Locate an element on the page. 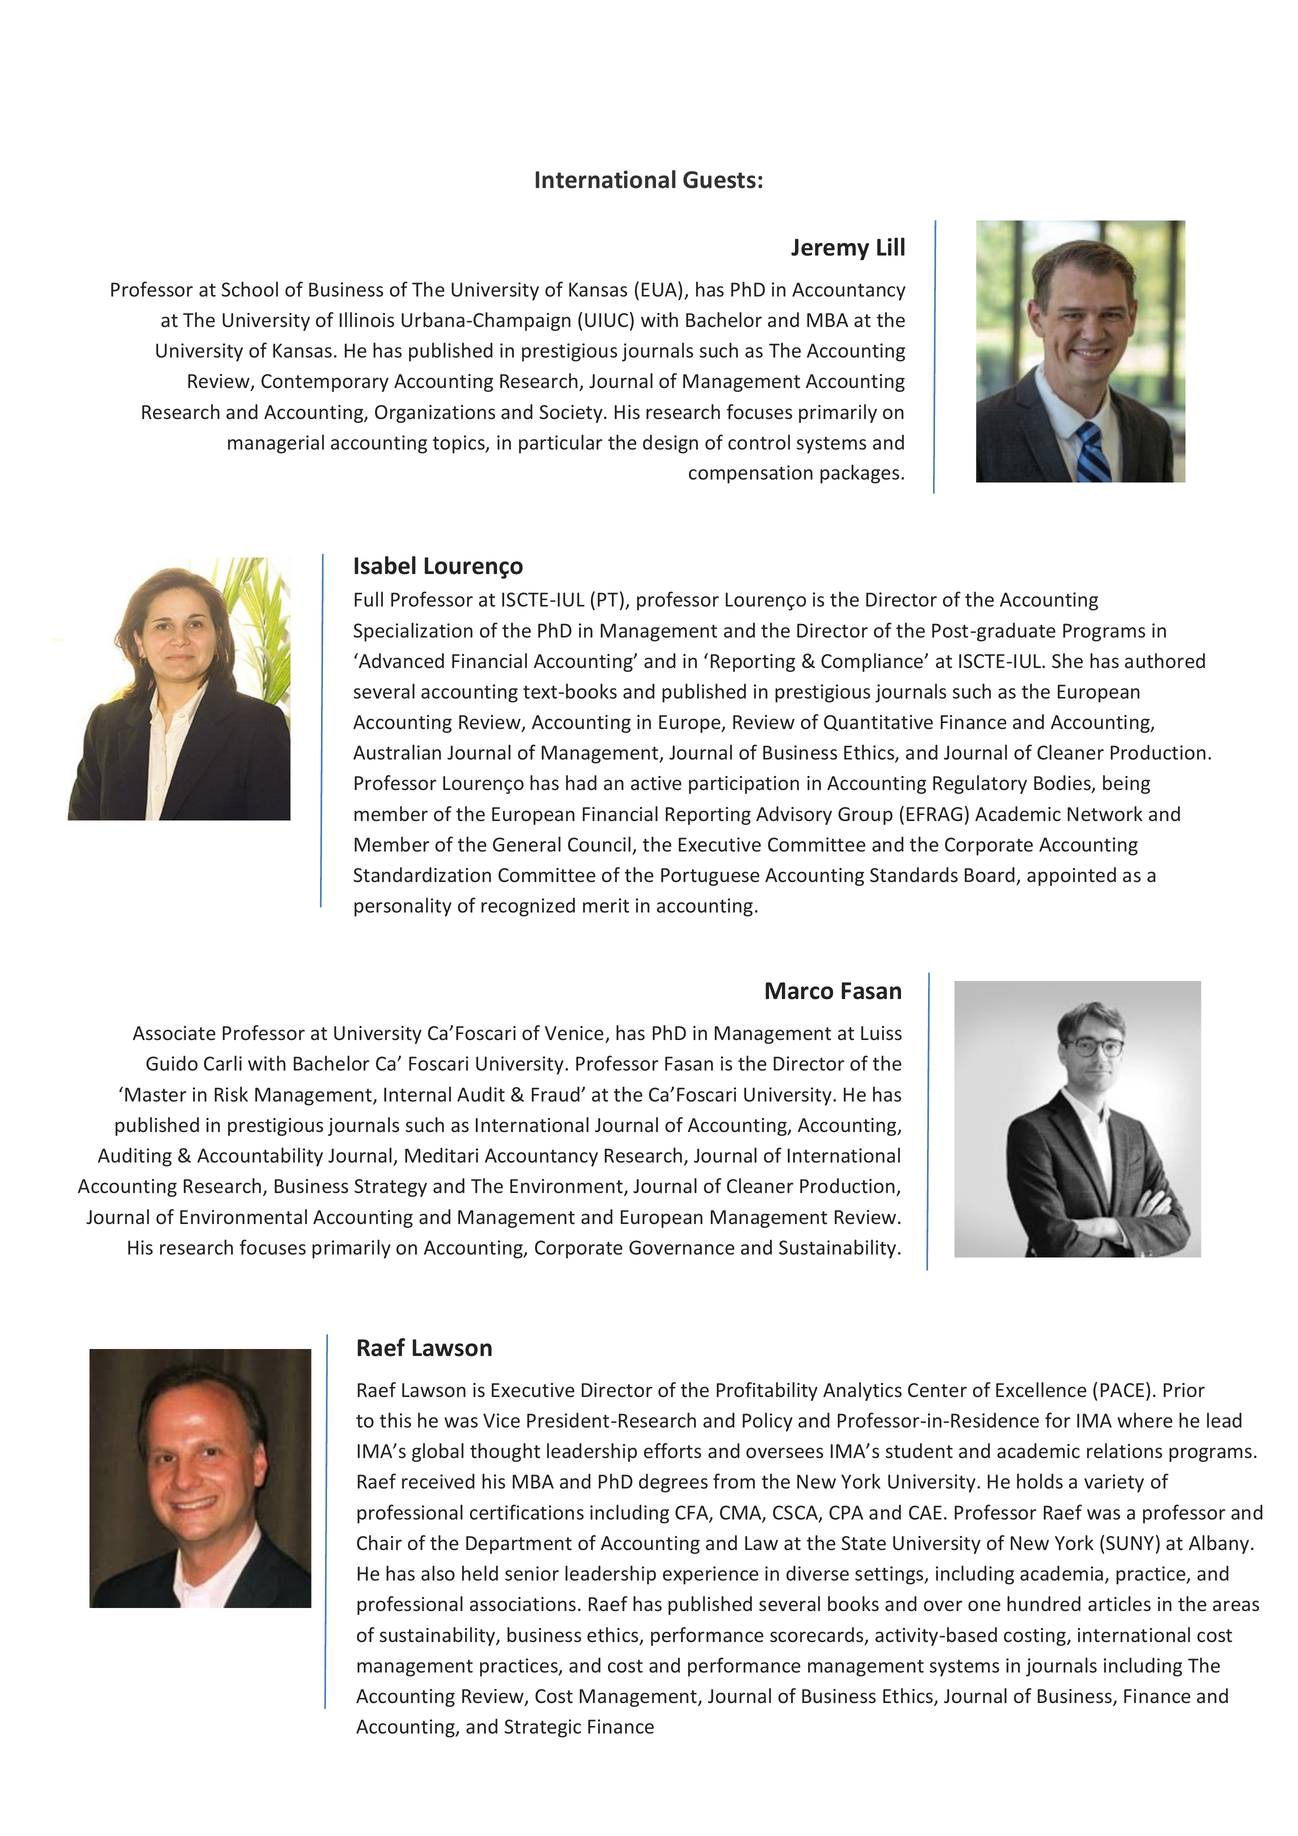 The height and width of the page is (1836, 1298). authored is located at coordinates (1165, 661).
